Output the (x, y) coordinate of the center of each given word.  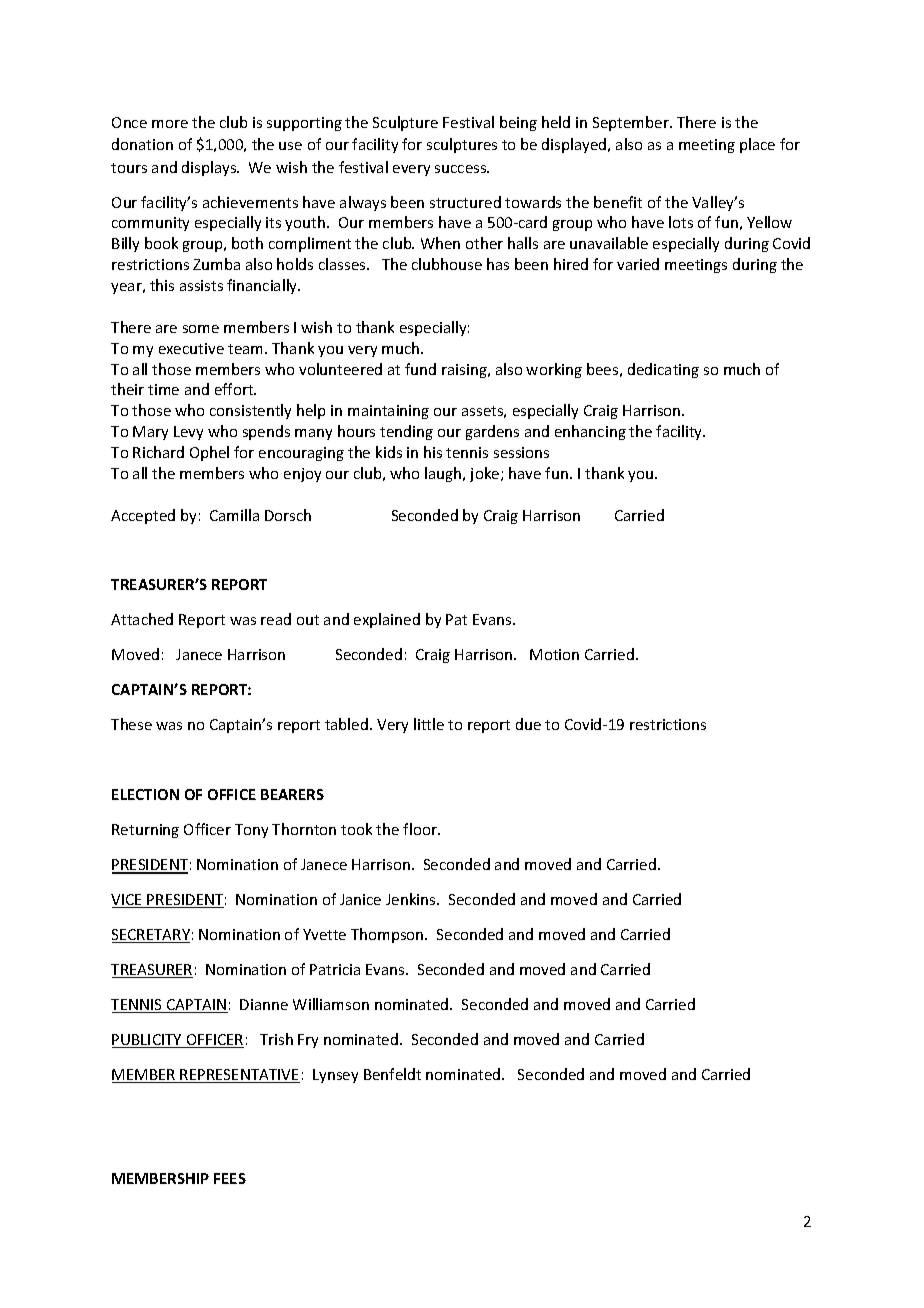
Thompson (388, 935)
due (528, 724)
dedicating (663, 370)
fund (420, 369)
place (757, 145)
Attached (142, 619)
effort (235, 389)
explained (387, 620)
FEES (230, 1178)
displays (210, 168)
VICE (128, 901)
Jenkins (412, 899)
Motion (554, 654)
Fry (308, 1041)
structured (465, 202)
